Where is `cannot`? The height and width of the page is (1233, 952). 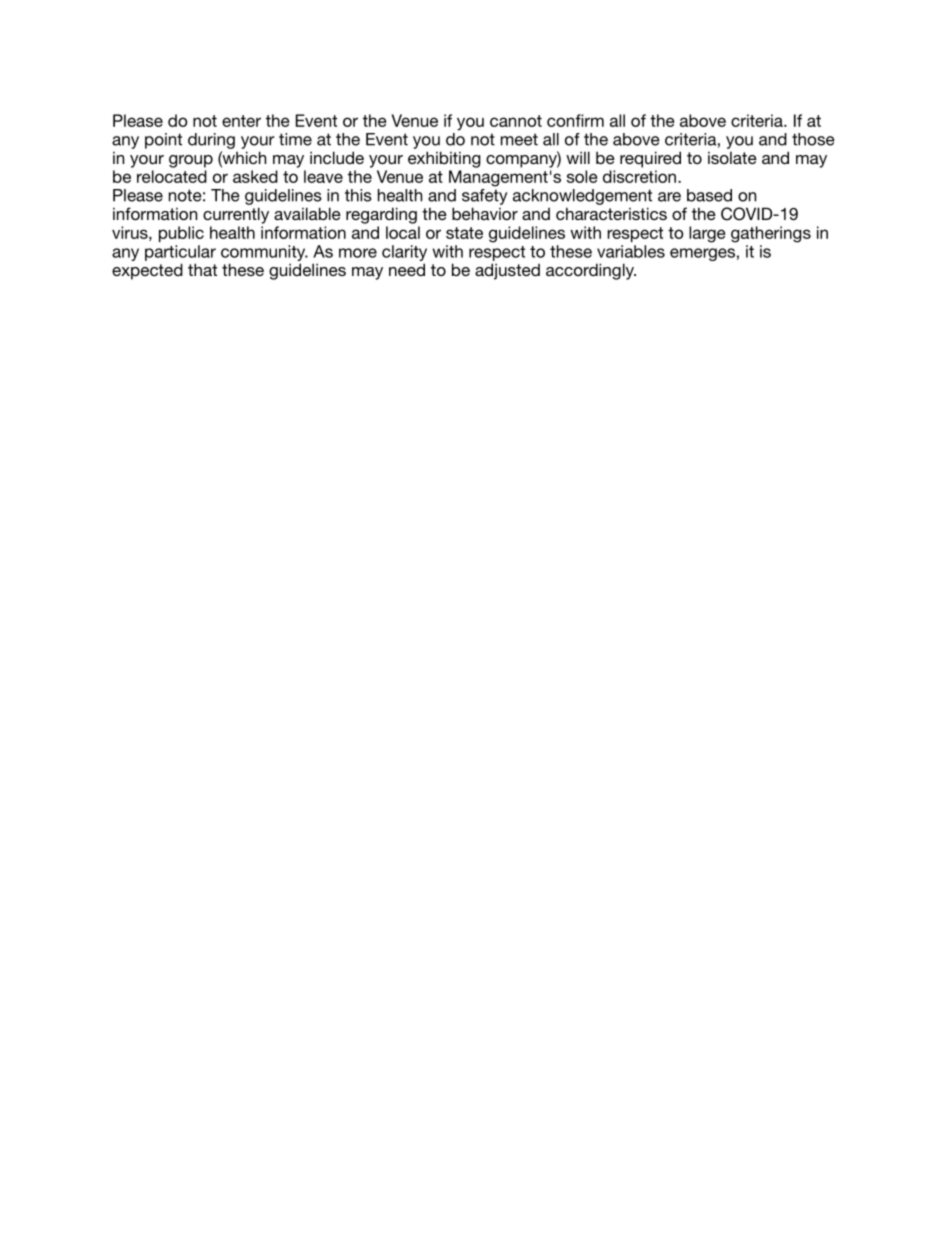 cannot is located at coordinates (516, 121).
